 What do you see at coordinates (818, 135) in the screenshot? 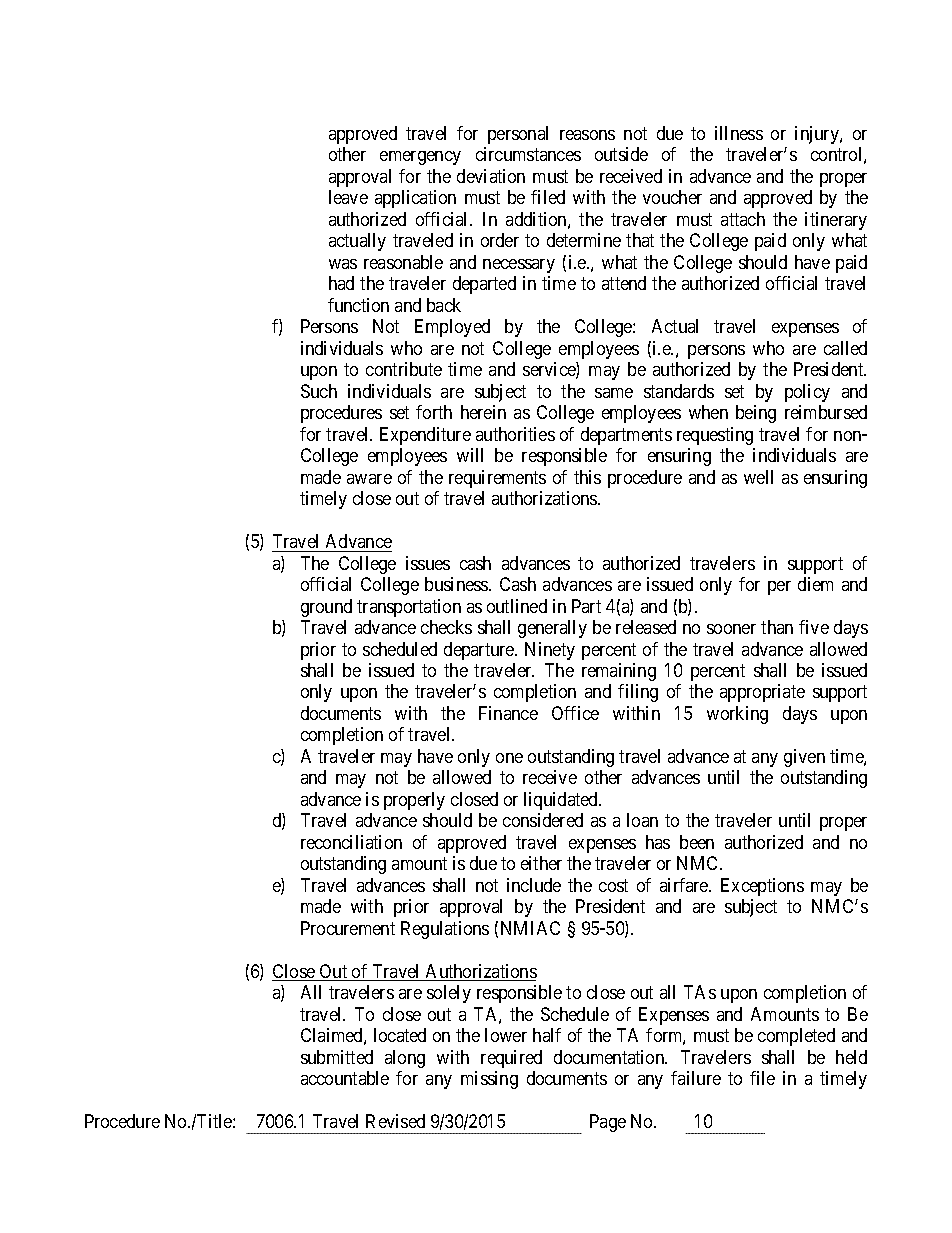
I see `injury` at bounding box center [818, 135].
